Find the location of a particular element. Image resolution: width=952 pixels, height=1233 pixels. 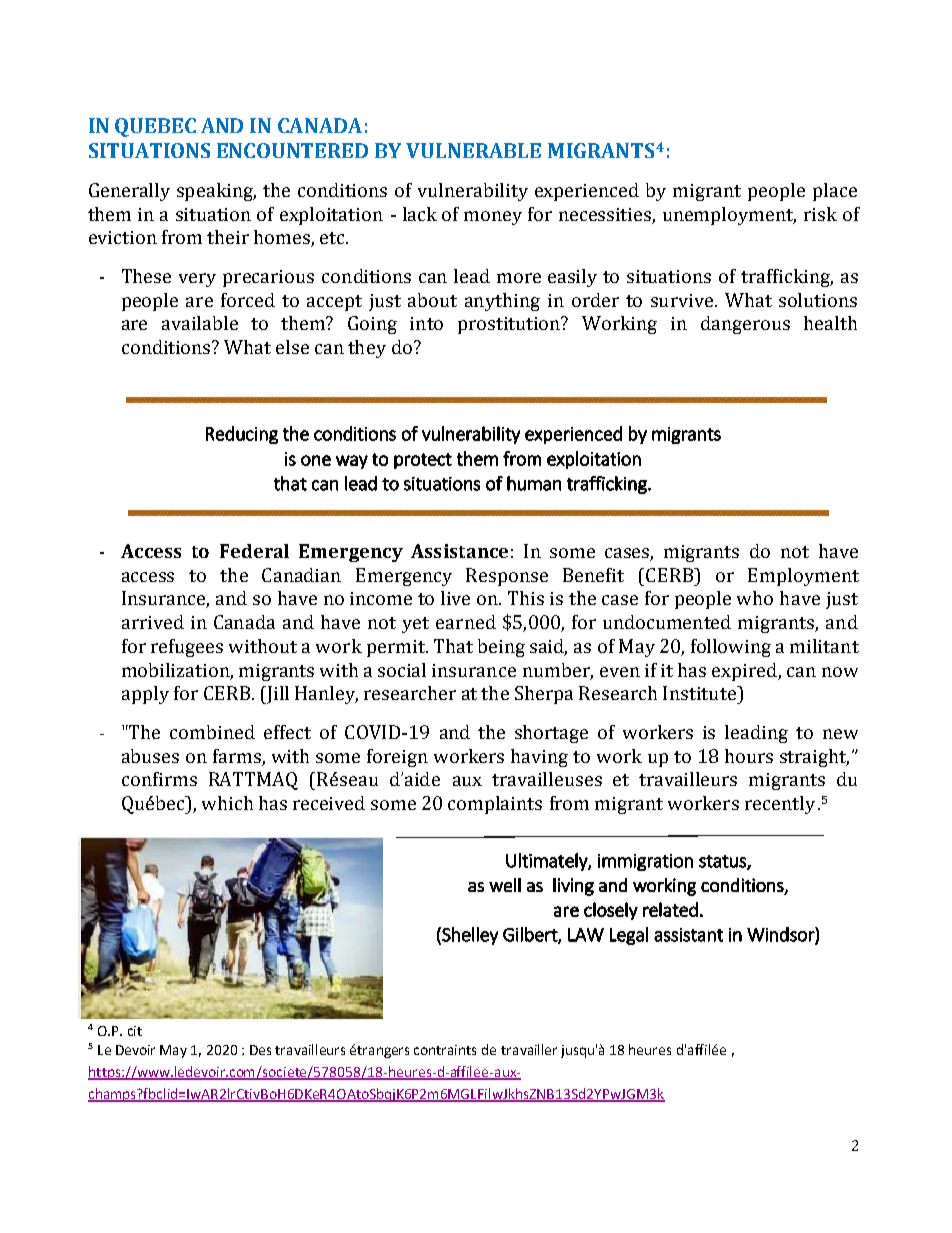

protect is located at coordinates (423, 461).
